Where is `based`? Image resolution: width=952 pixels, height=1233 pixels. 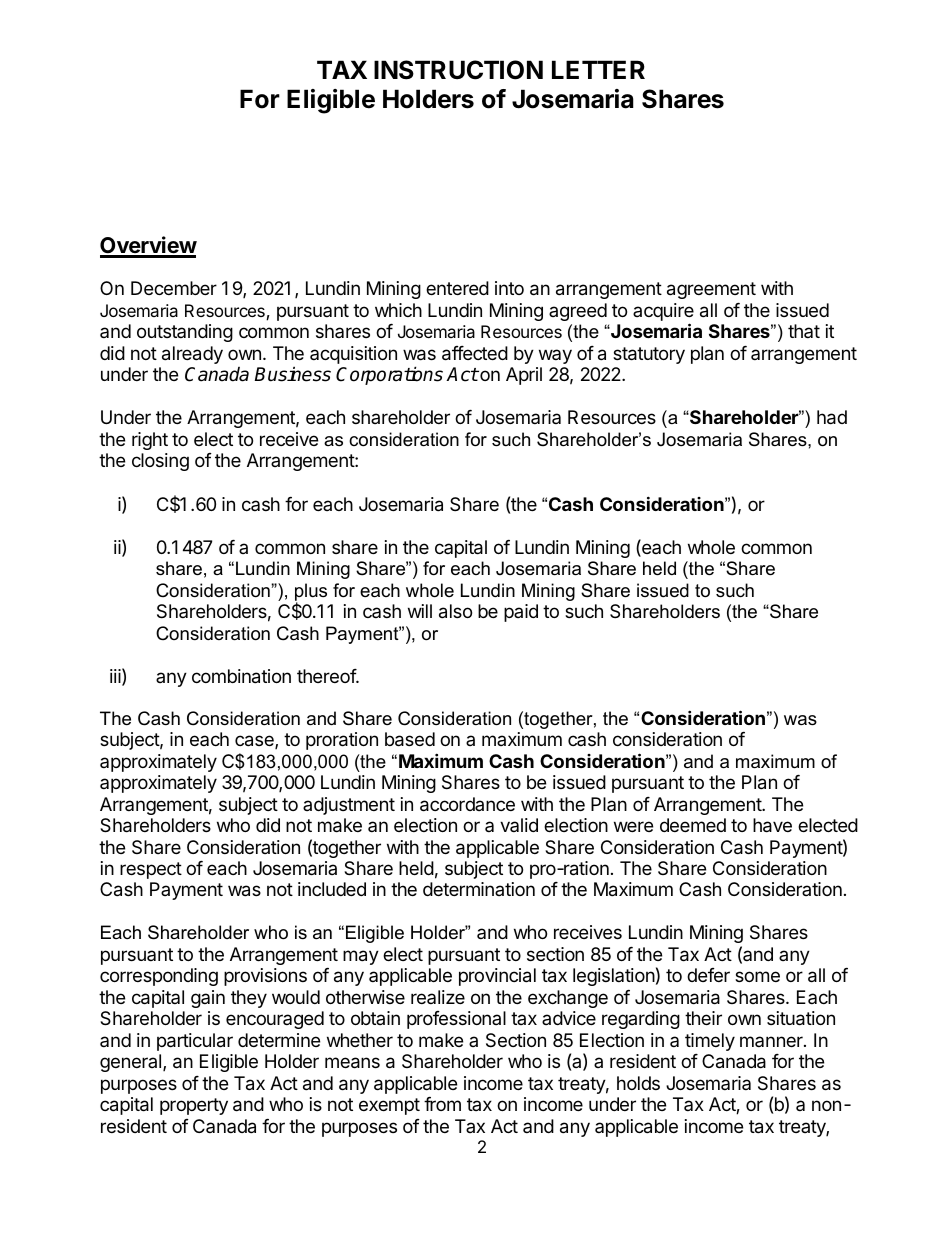 based is located at coordinates (410, 739).
